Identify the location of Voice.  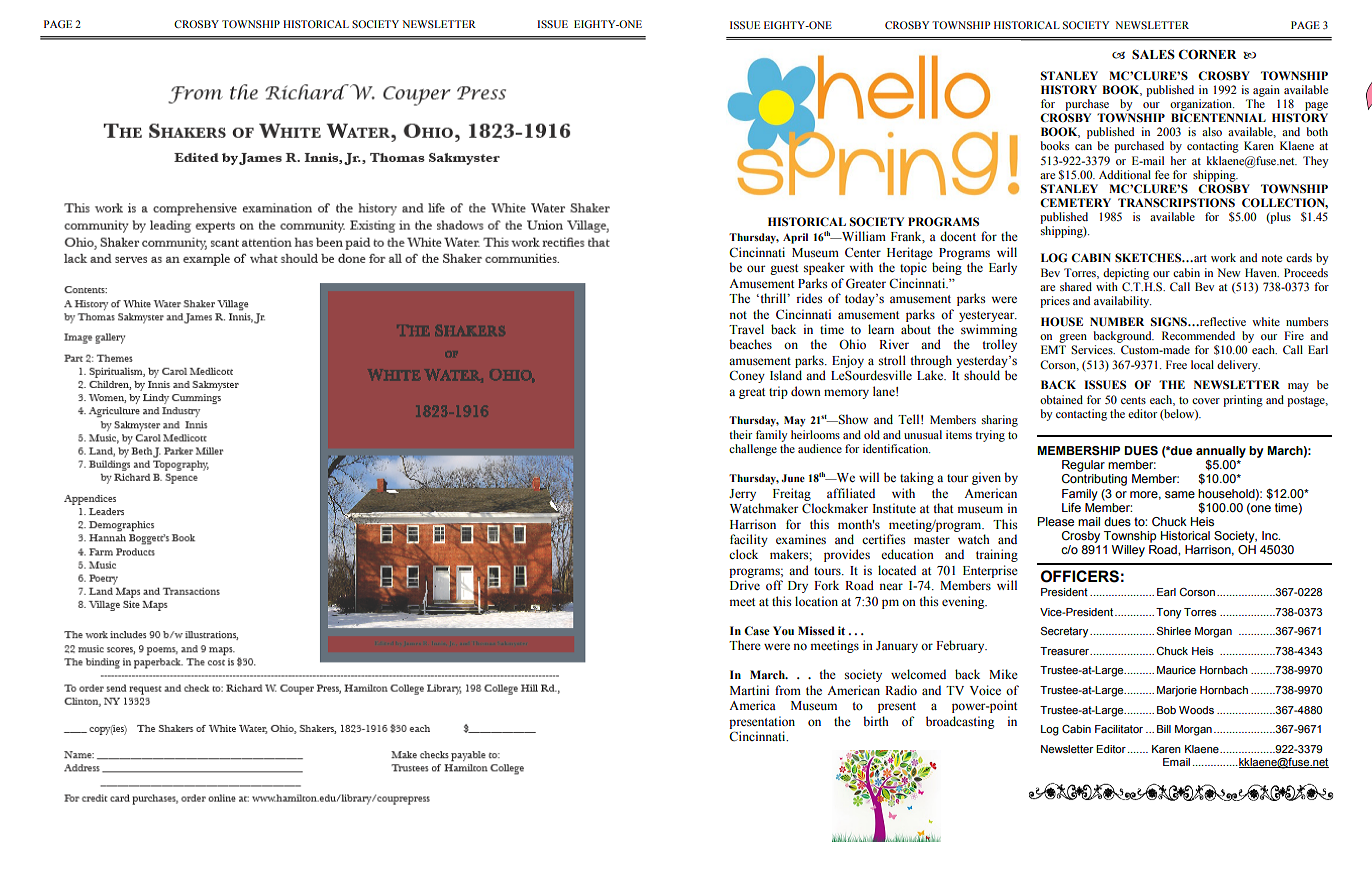
(985, 690).
